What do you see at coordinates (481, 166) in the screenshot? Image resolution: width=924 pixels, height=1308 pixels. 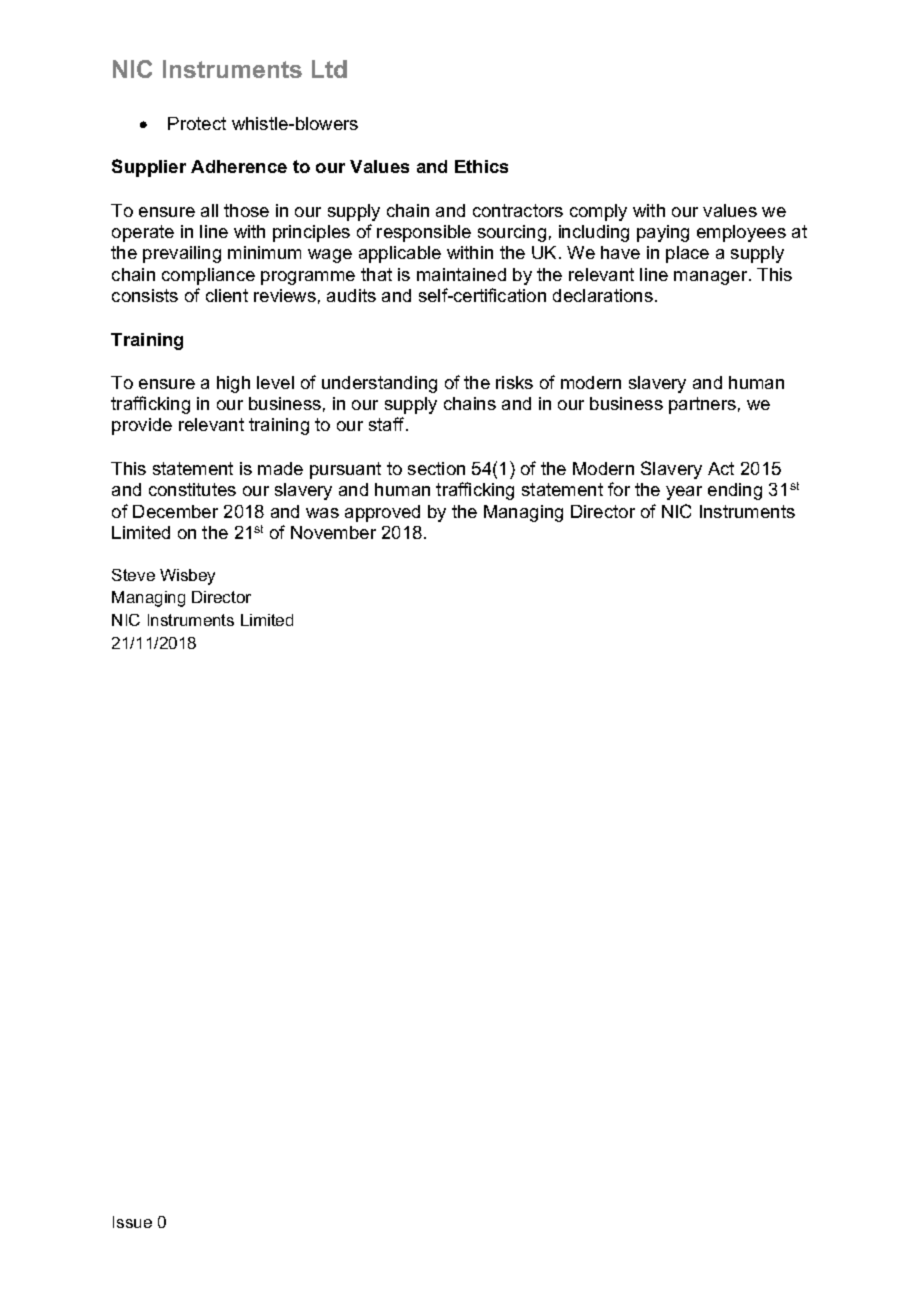 I see `Ethics` at bounding box center [481, 166].
